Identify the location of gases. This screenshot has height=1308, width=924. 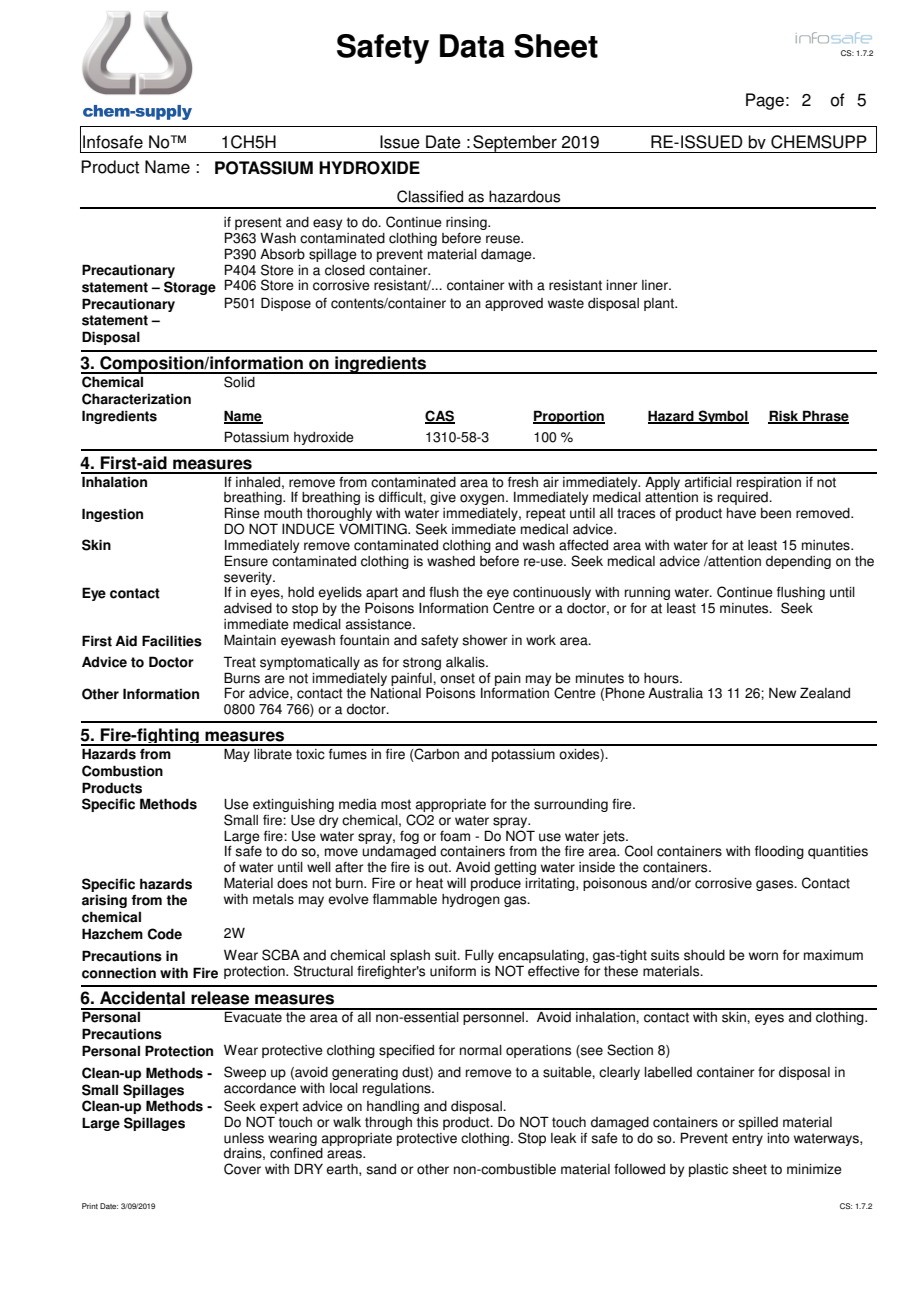
(776, 885).
